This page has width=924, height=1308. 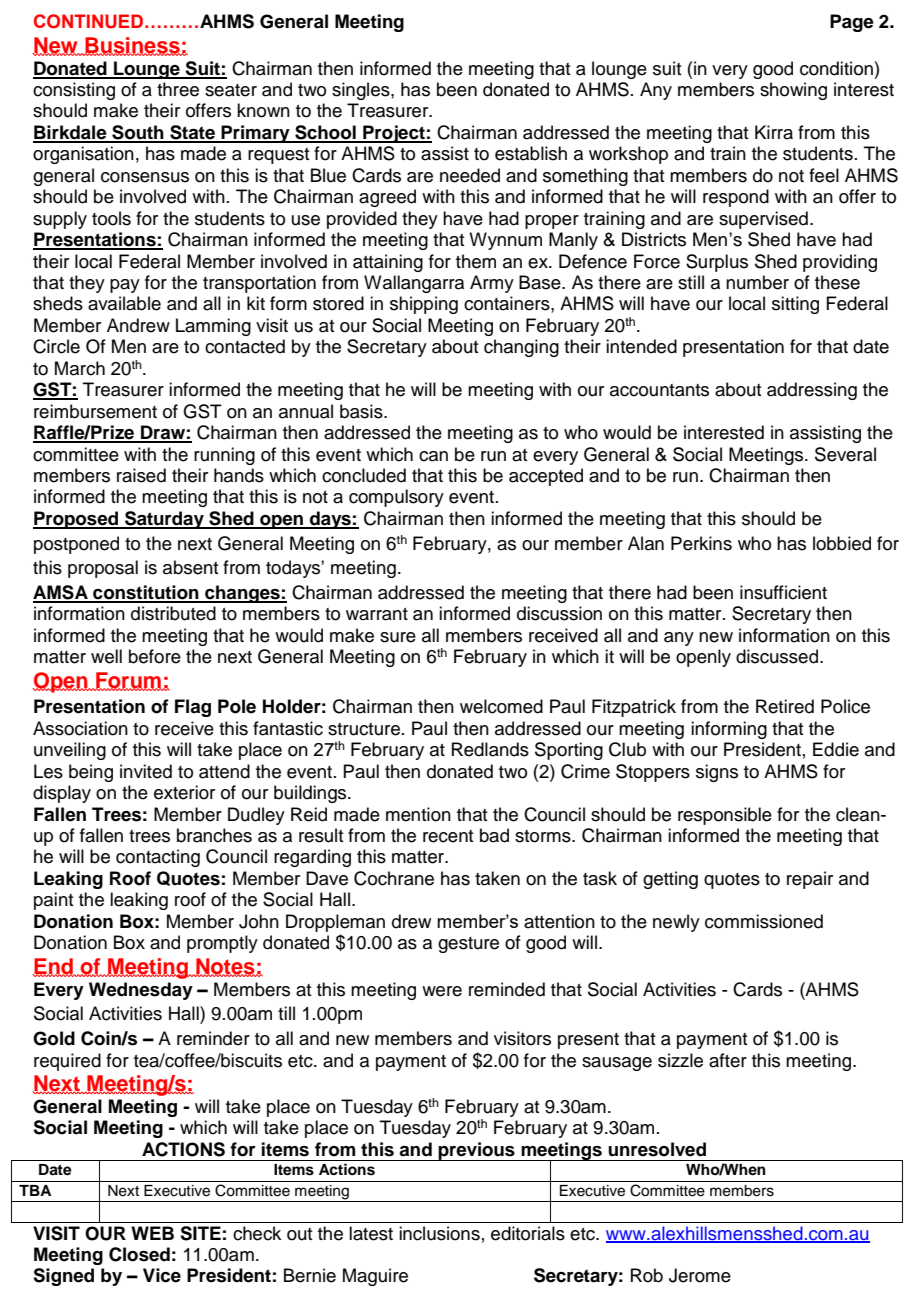 What do you see at coordinates (717, 773) in the page?
I see `signs` at bounding box center [717, 773].
